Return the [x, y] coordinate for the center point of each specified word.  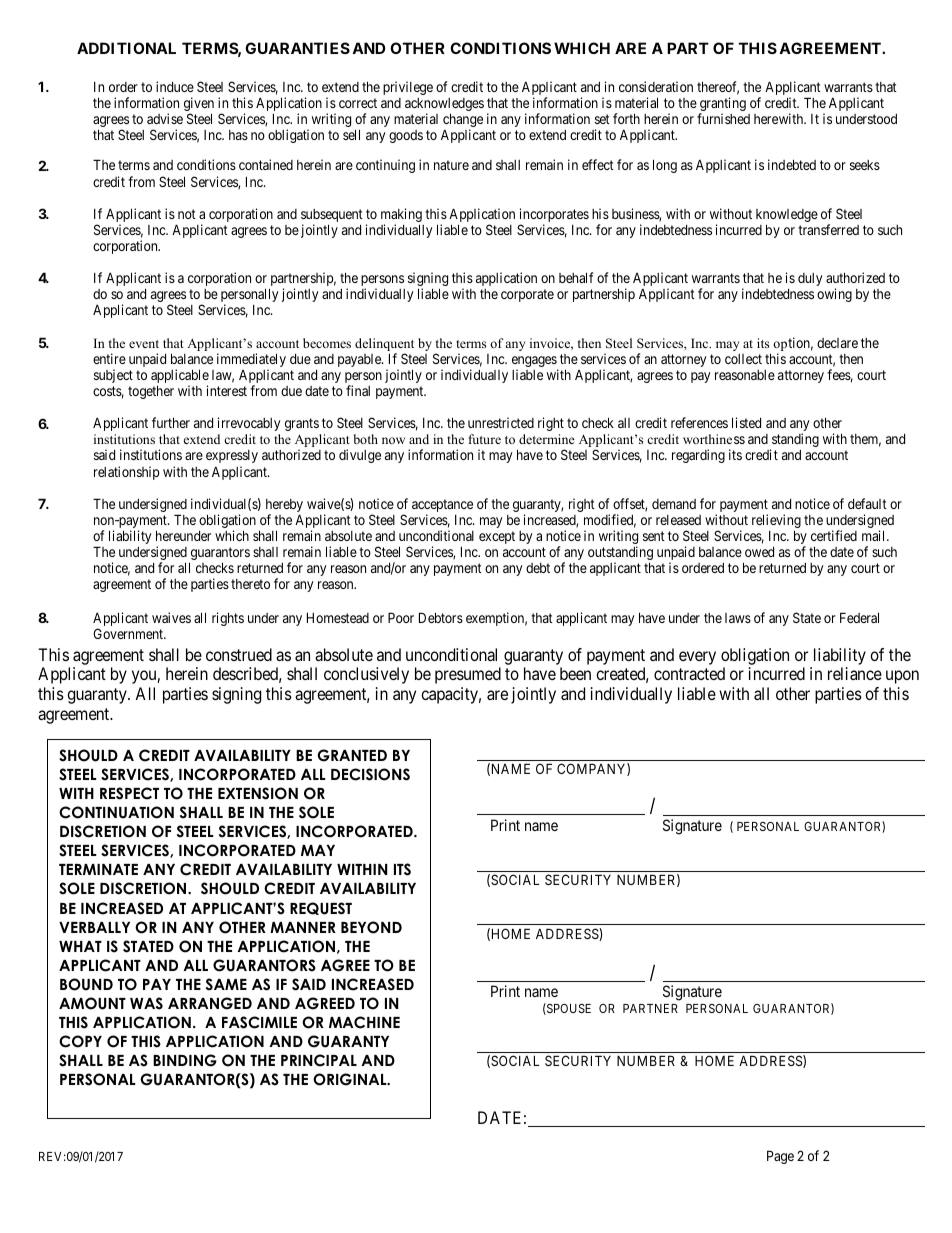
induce [175, 86]
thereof [718, 88]
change [463, 121]
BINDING [185, 1060]
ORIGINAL [351, 1079]
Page [780, 1157]
